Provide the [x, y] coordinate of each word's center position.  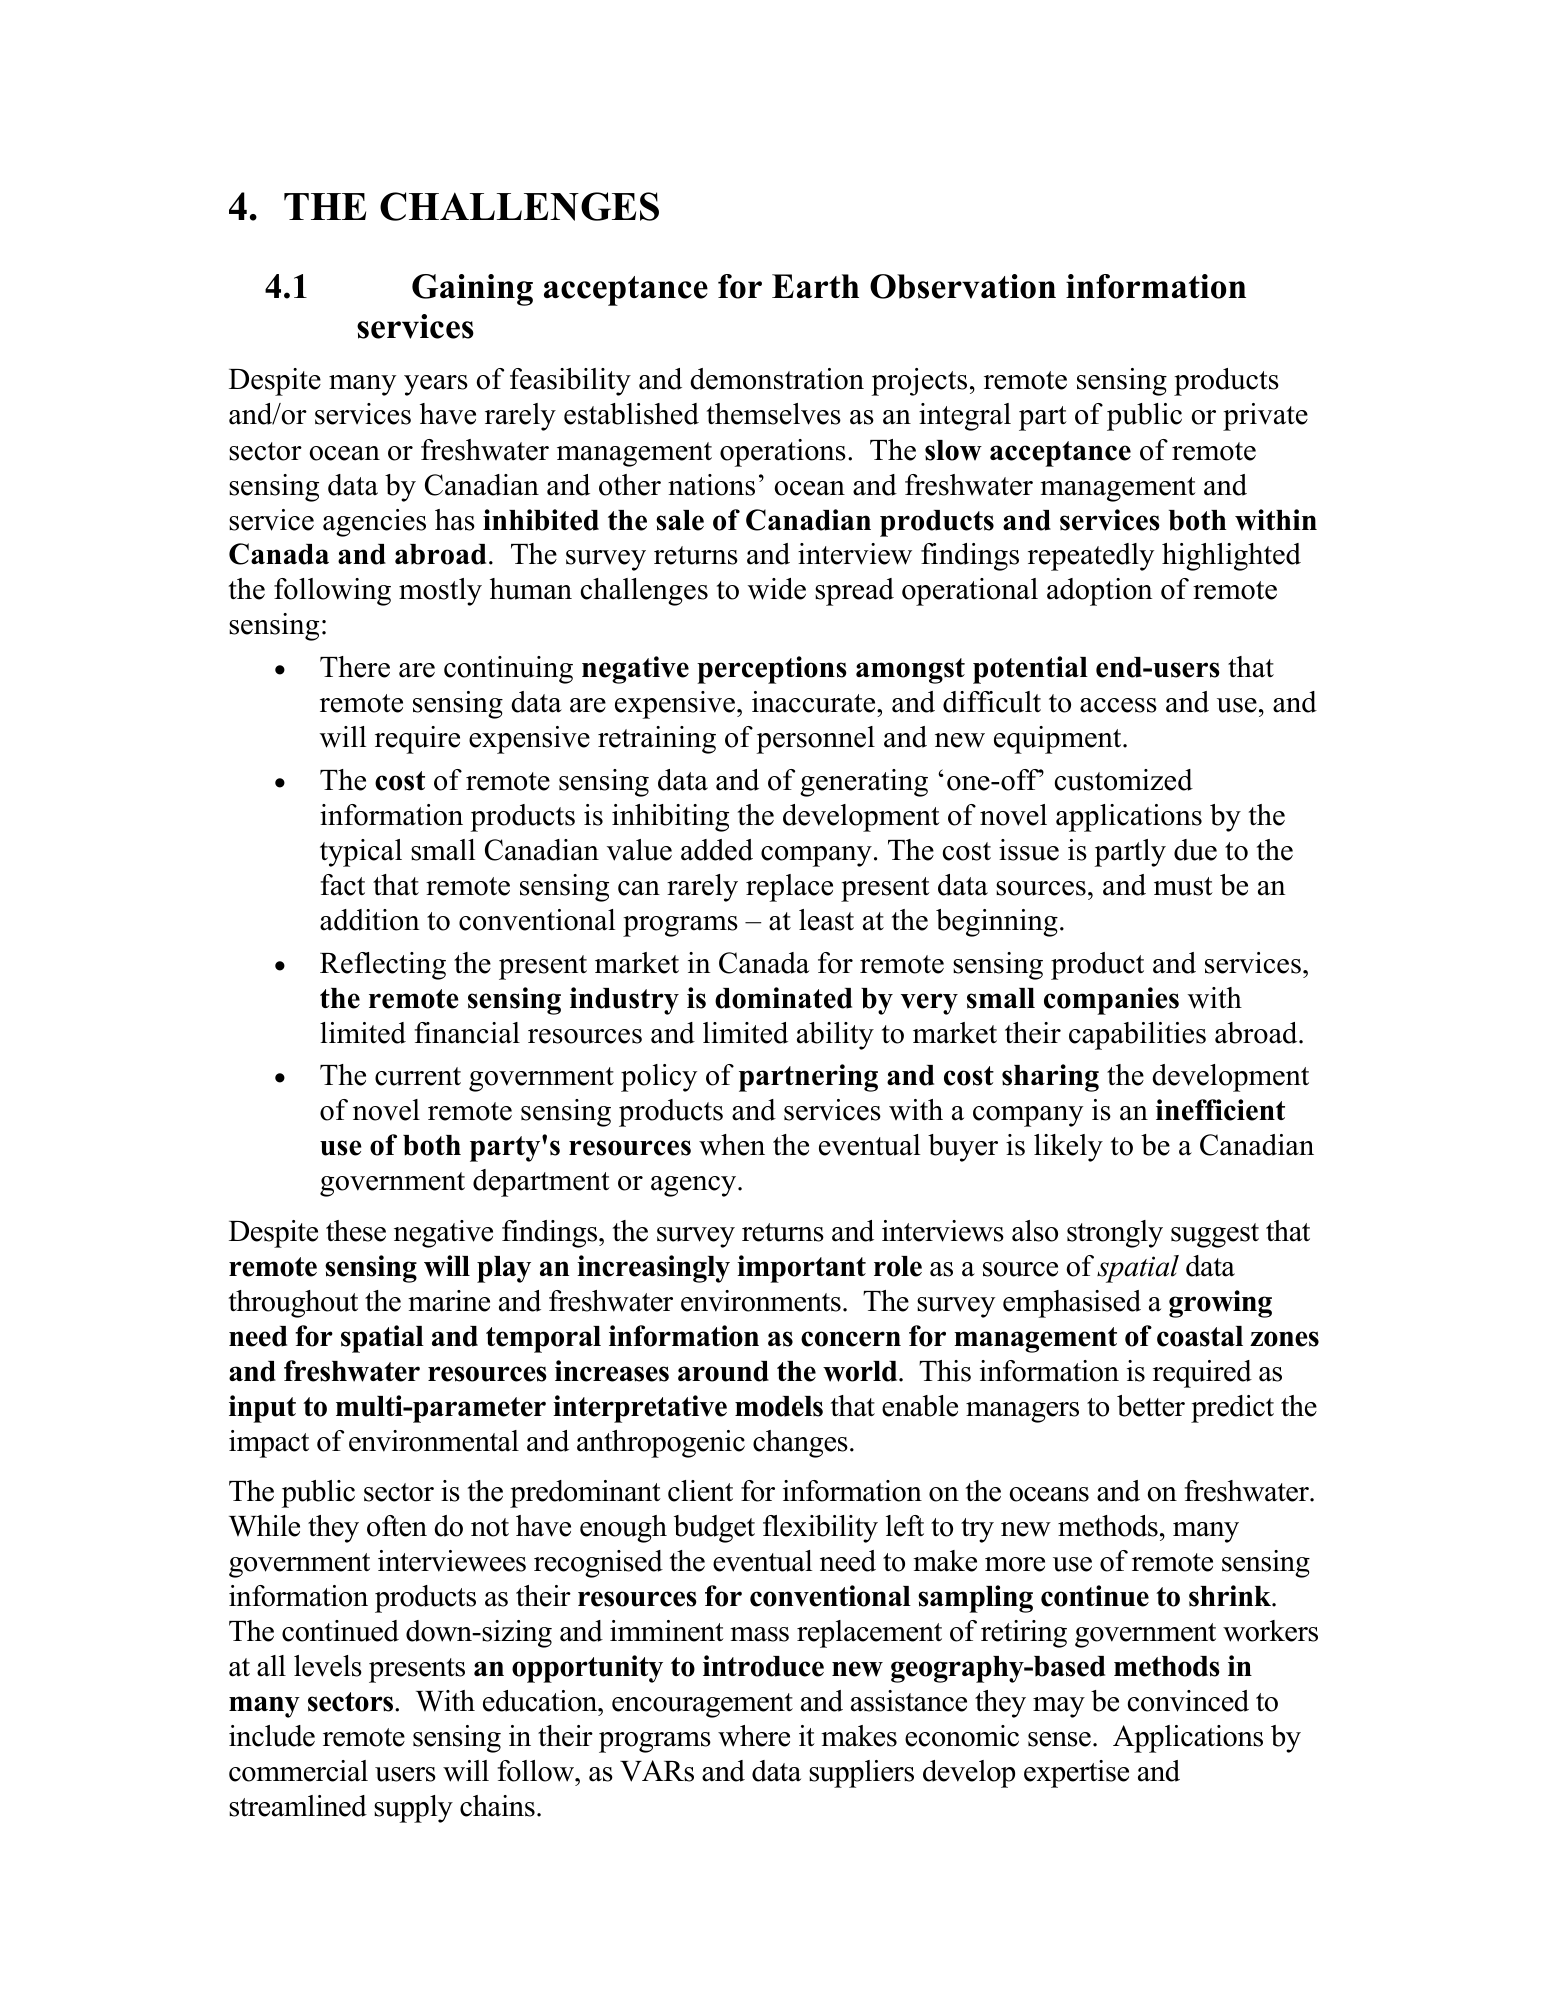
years [436, 385]
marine [449, 1301]
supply [413, 1809]
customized [1124, 780]
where [754, 1736]
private [1265, 417]
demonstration [777, 379]
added [717, 850]
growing [1220, 1304]
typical [361, 853]
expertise [1076, 1774]
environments [761, 1301]
